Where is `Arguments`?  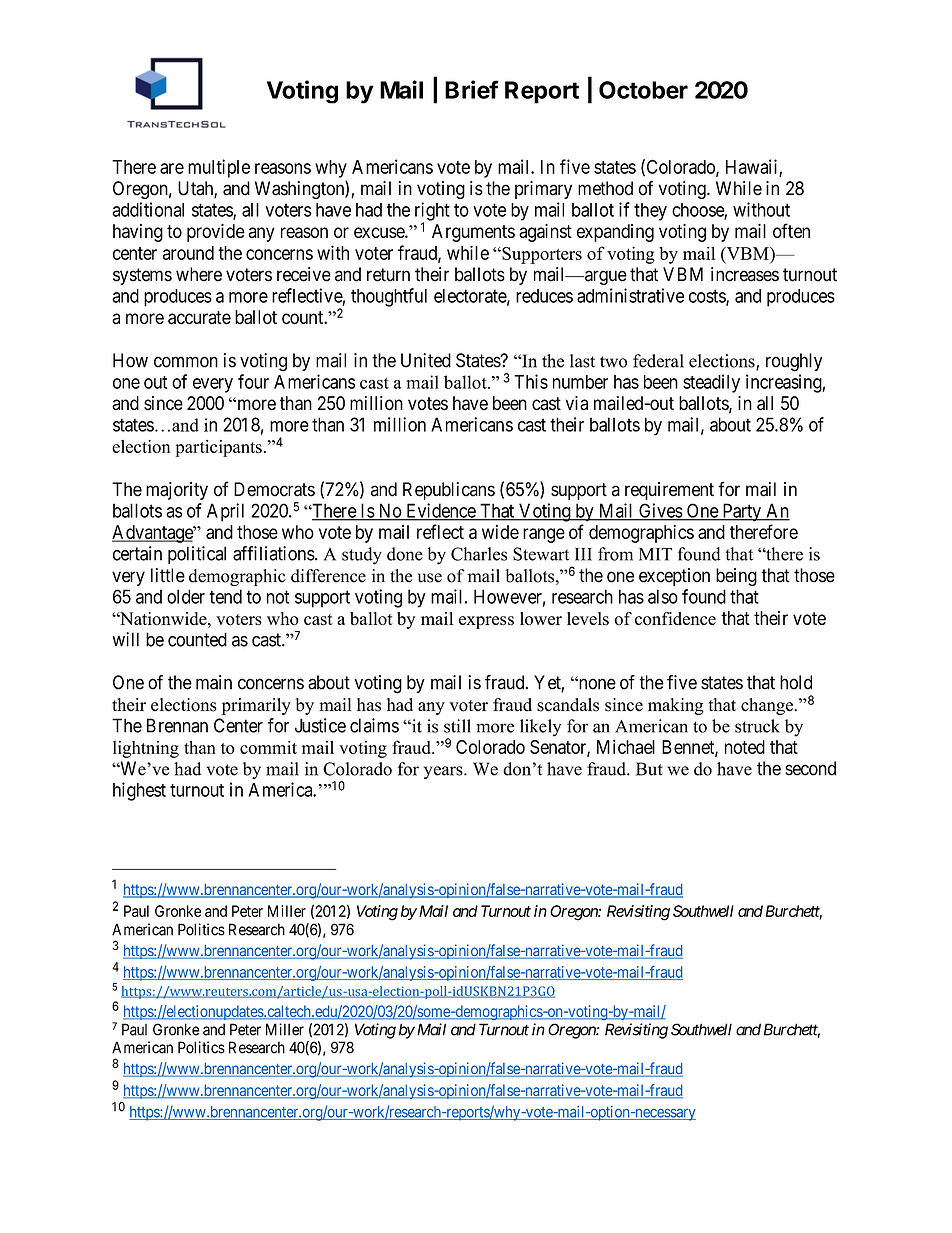
Arguments is located at coordinates (473, 233).
